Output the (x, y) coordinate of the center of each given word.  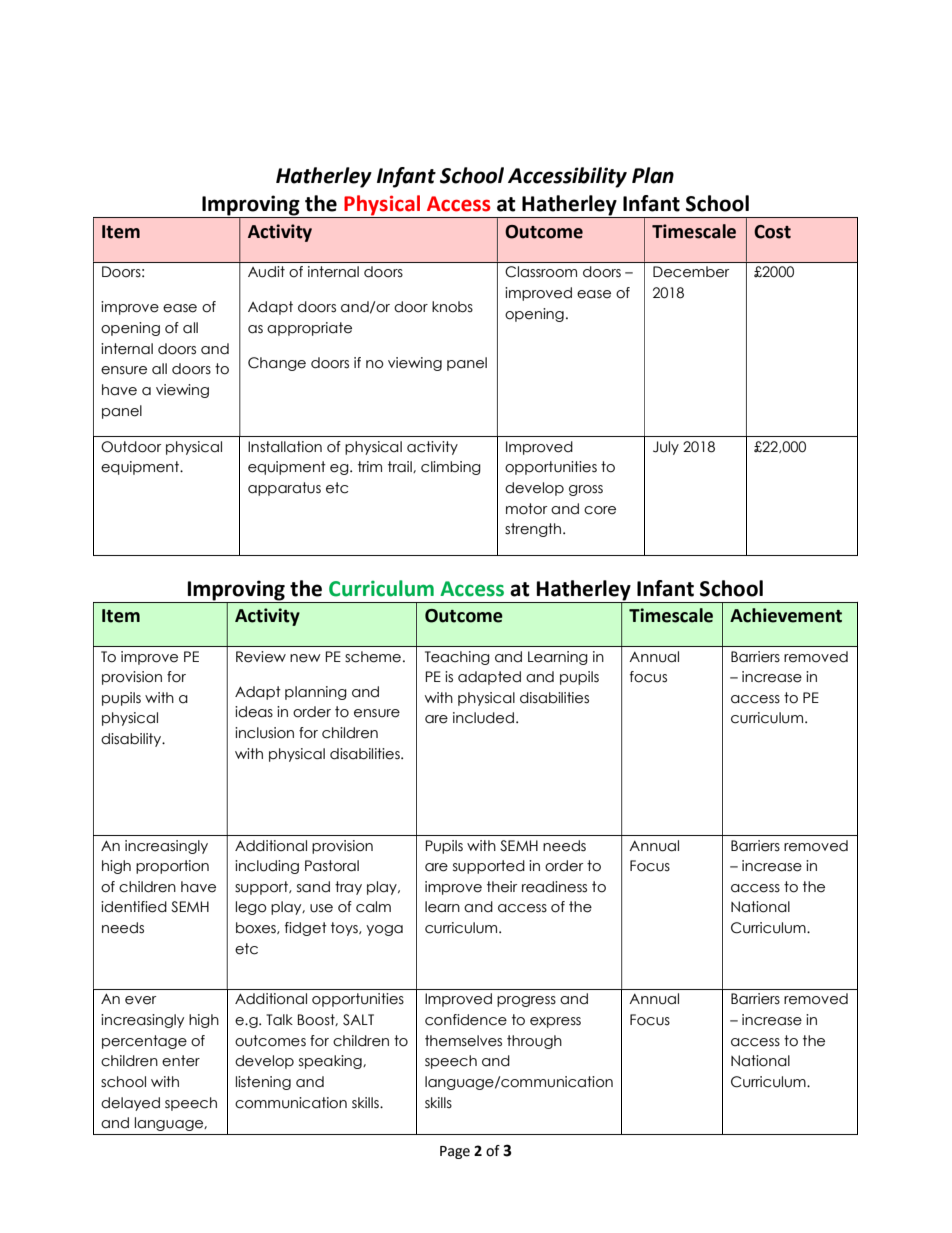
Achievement (786, 615)
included (483, 718)
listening (263, 1083)
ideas (254, 712)
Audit (266, 272)
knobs (452, 307)
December (691, 272)
